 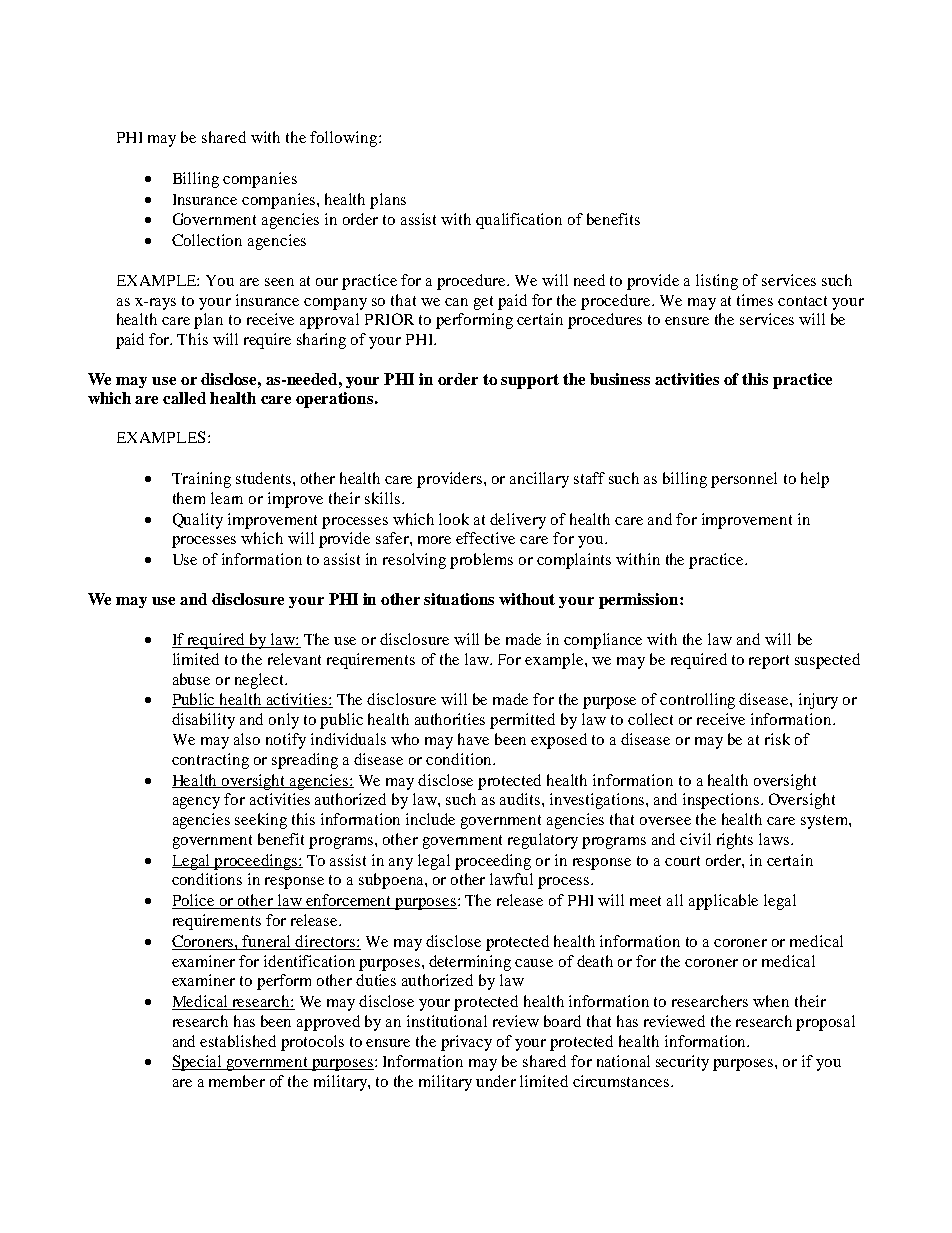 I want to click on following, so click(x=345, y=139).
